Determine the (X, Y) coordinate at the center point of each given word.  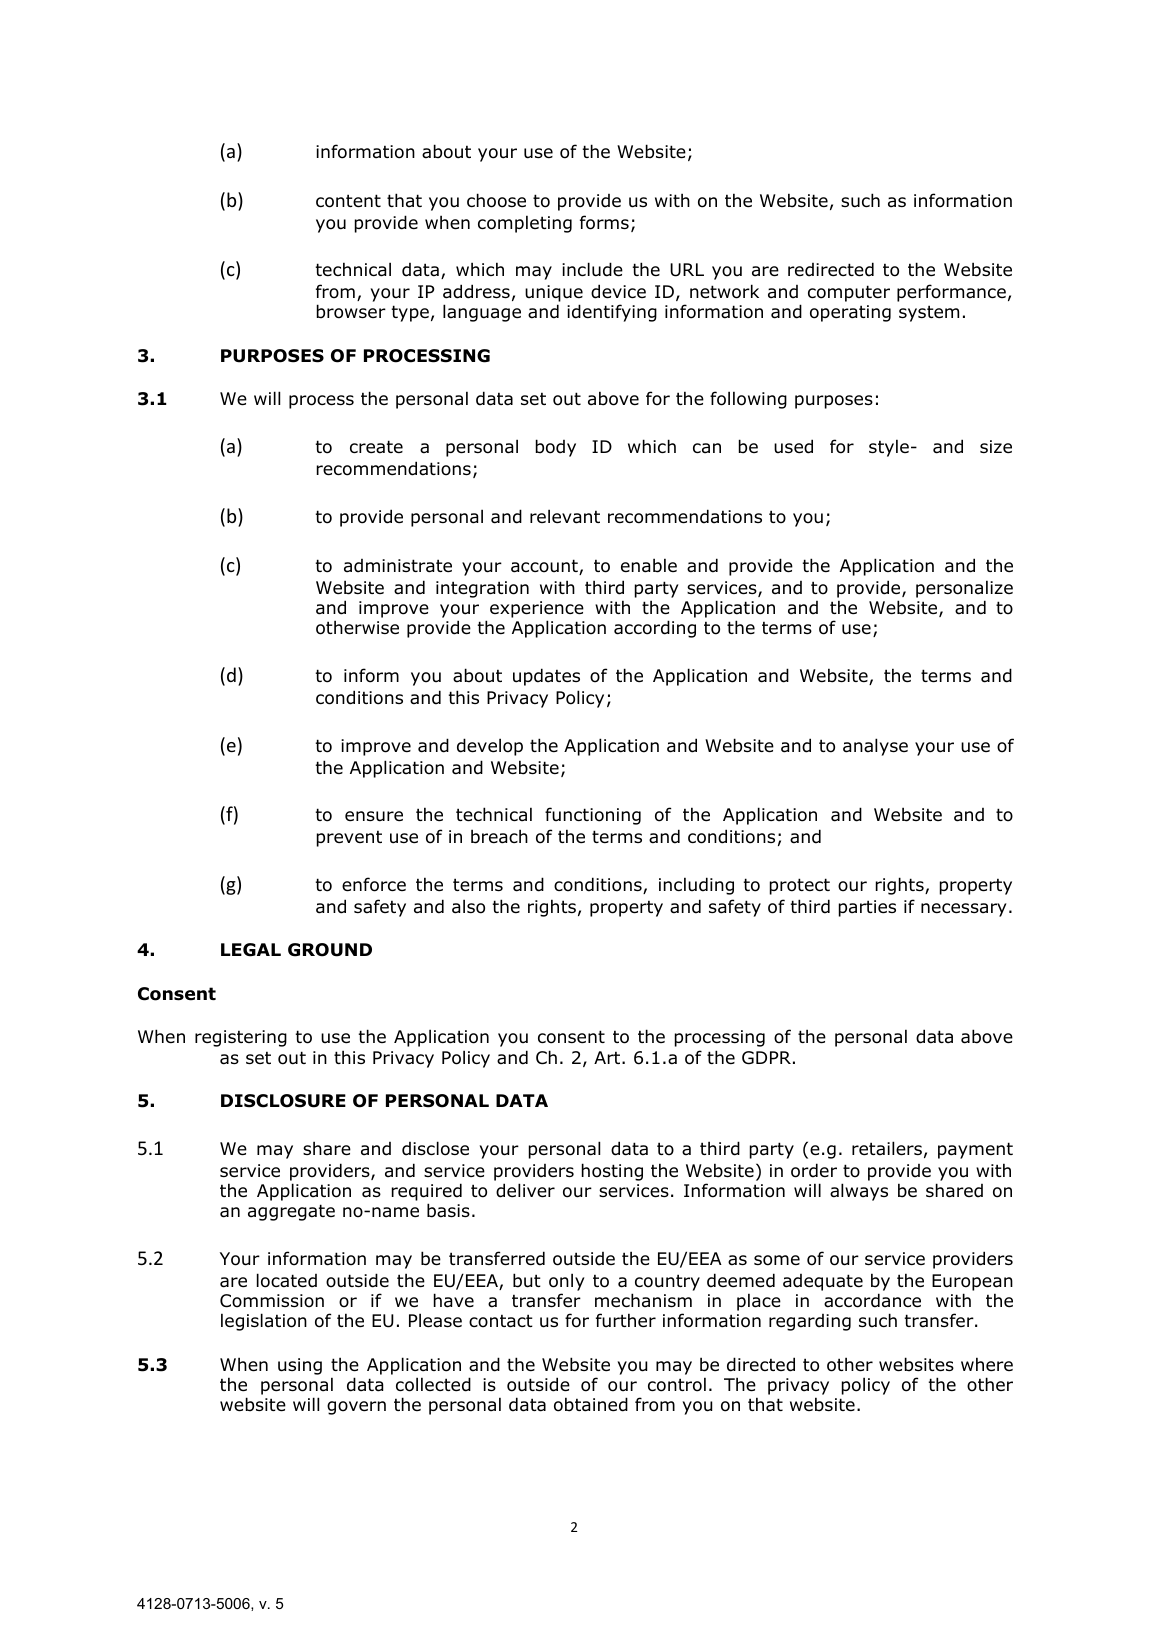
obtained (591, 1404)
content (348, 201)
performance (951, 293)
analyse (875, 747)
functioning (593, 816)
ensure (374, 816)
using (300, 1366)
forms (604, 222)
